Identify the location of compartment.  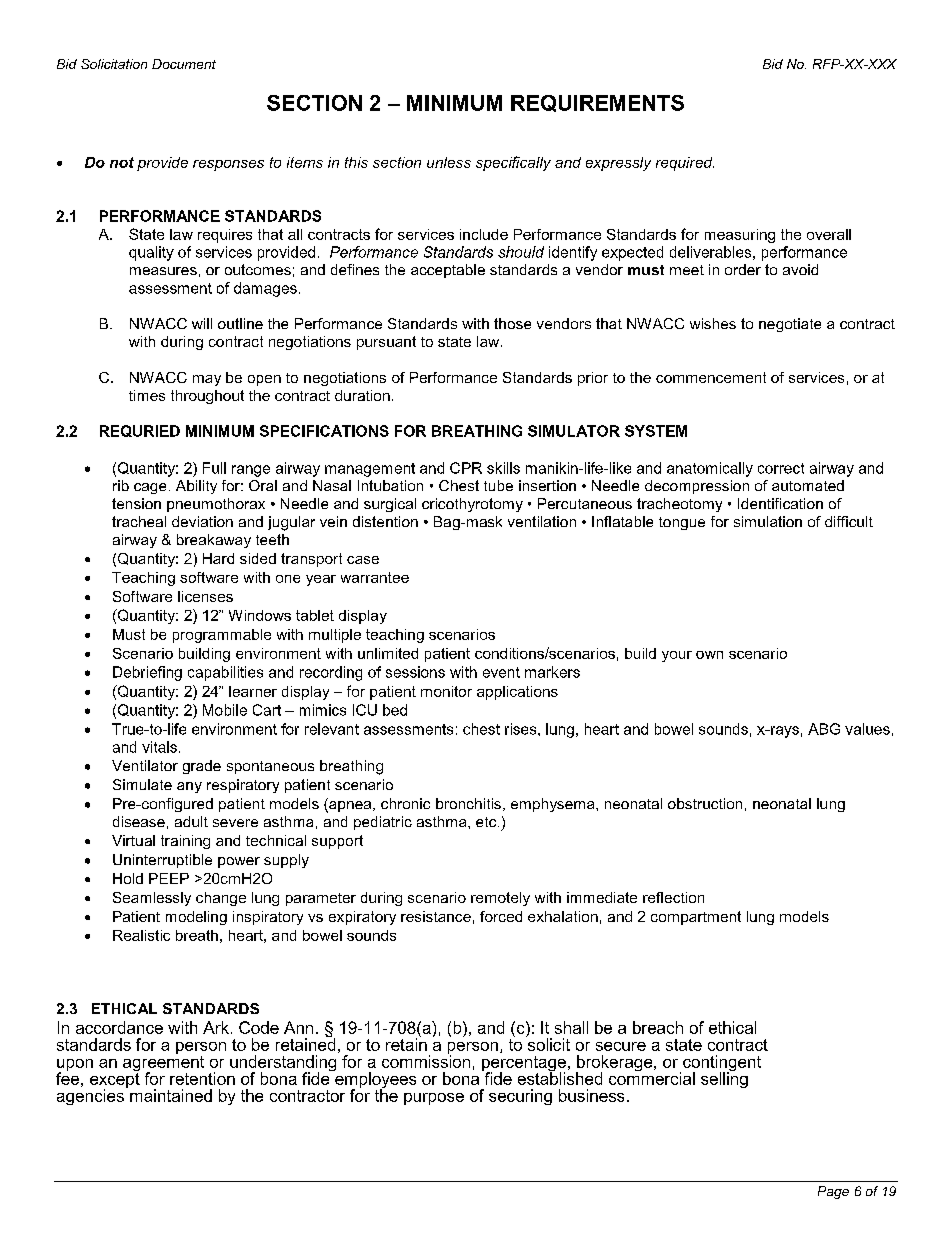
(696, 918).
